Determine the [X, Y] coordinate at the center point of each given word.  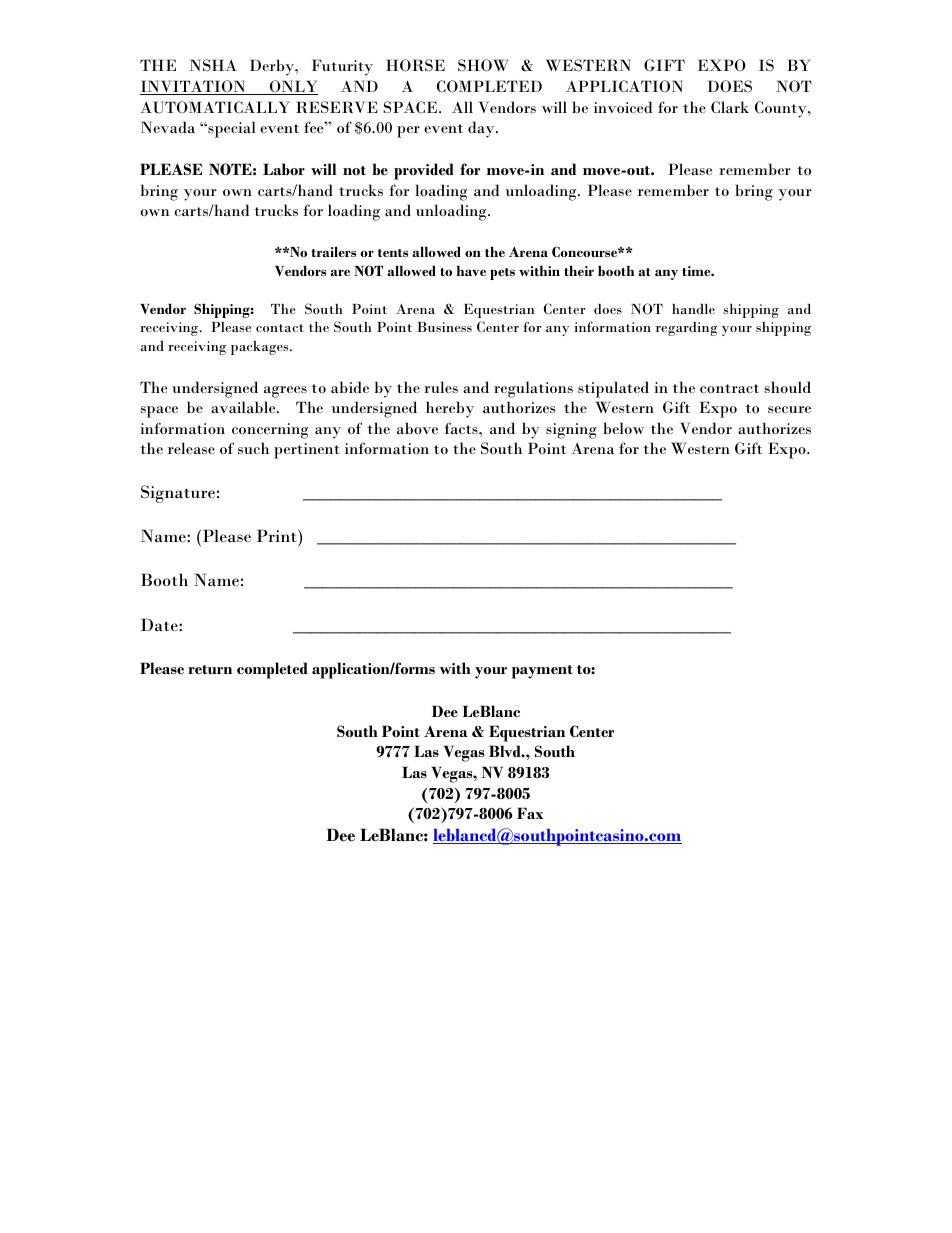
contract [729, 388]
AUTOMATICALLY [215, 107]
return [210, 669]
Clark [730, 107]
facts [462, 428]
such [253, 448]
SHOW [483, 65]
